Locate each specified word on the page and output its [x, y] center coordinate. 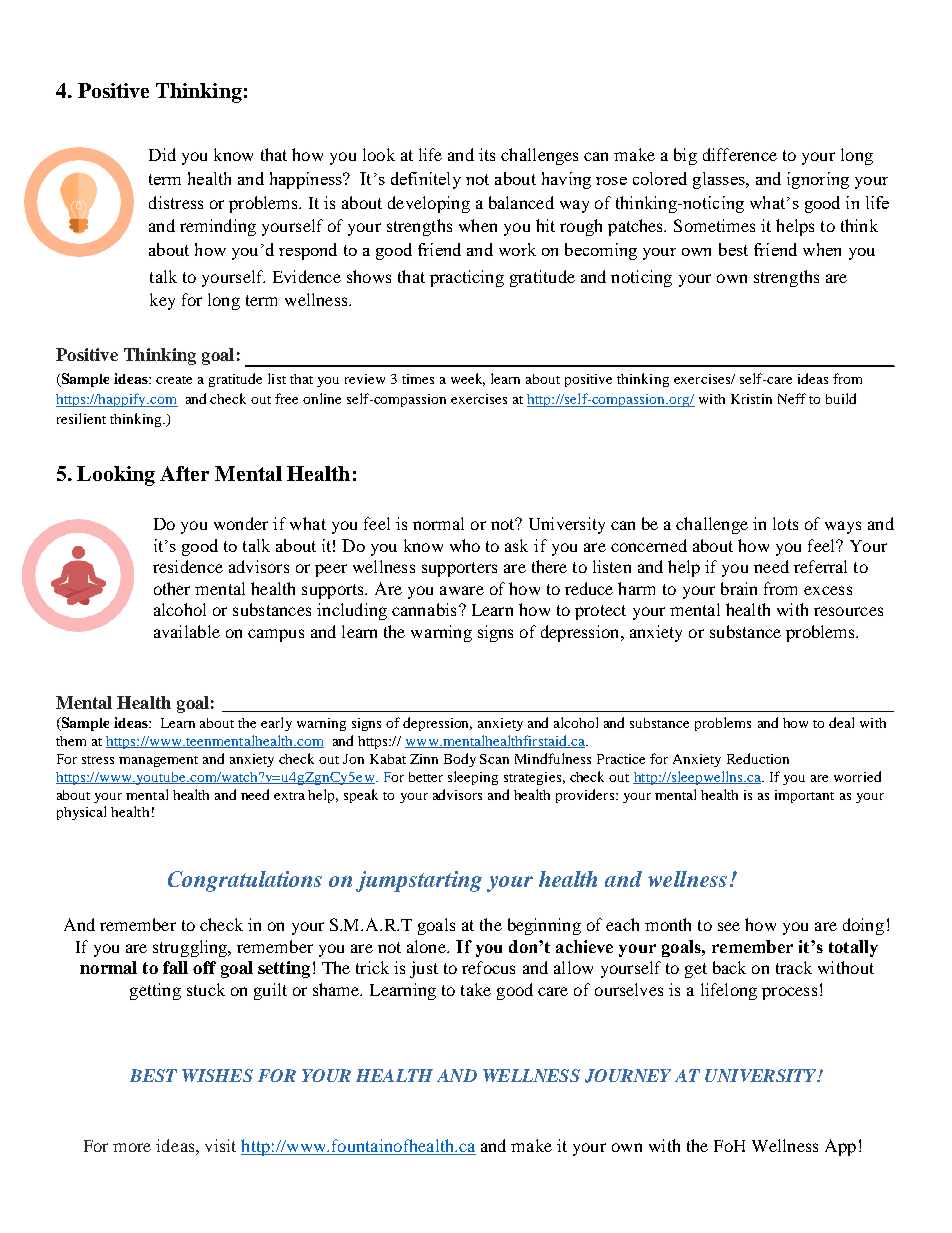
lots [785, 523]
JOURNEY [628, 1076]
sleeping [473, 778]
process [789, 993]
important [804, 796]
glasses [720, 180]
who [465, 545]
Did [162, 154]
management [158, 761]
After [184, 473]
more [132, 1147]
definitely [426, 180]
